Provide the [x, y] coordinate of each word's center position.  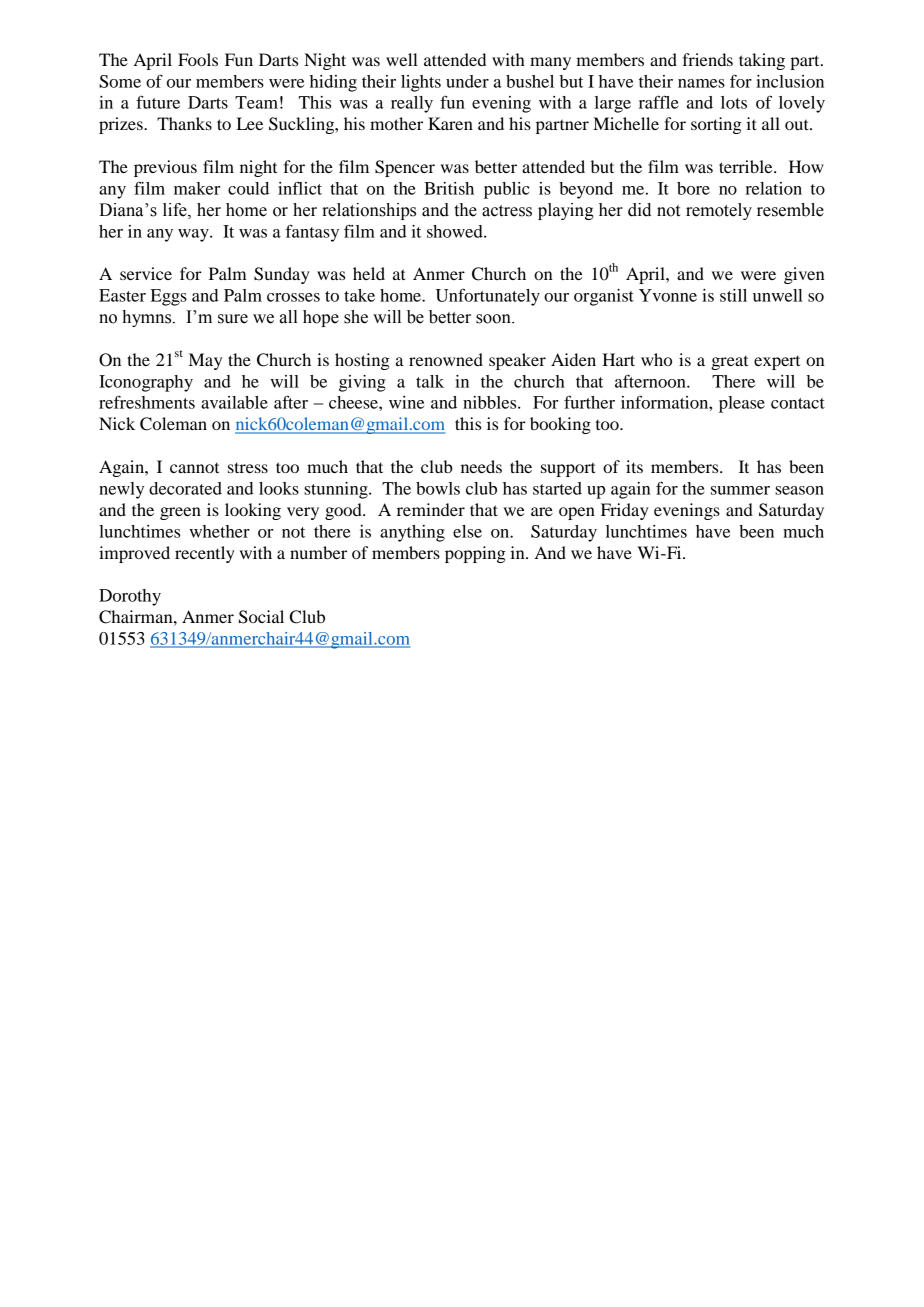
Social [261, 617]
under [467, 81]
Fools [198, 59]
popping [475, 554]
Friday [625, 511]
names [701, 83]
